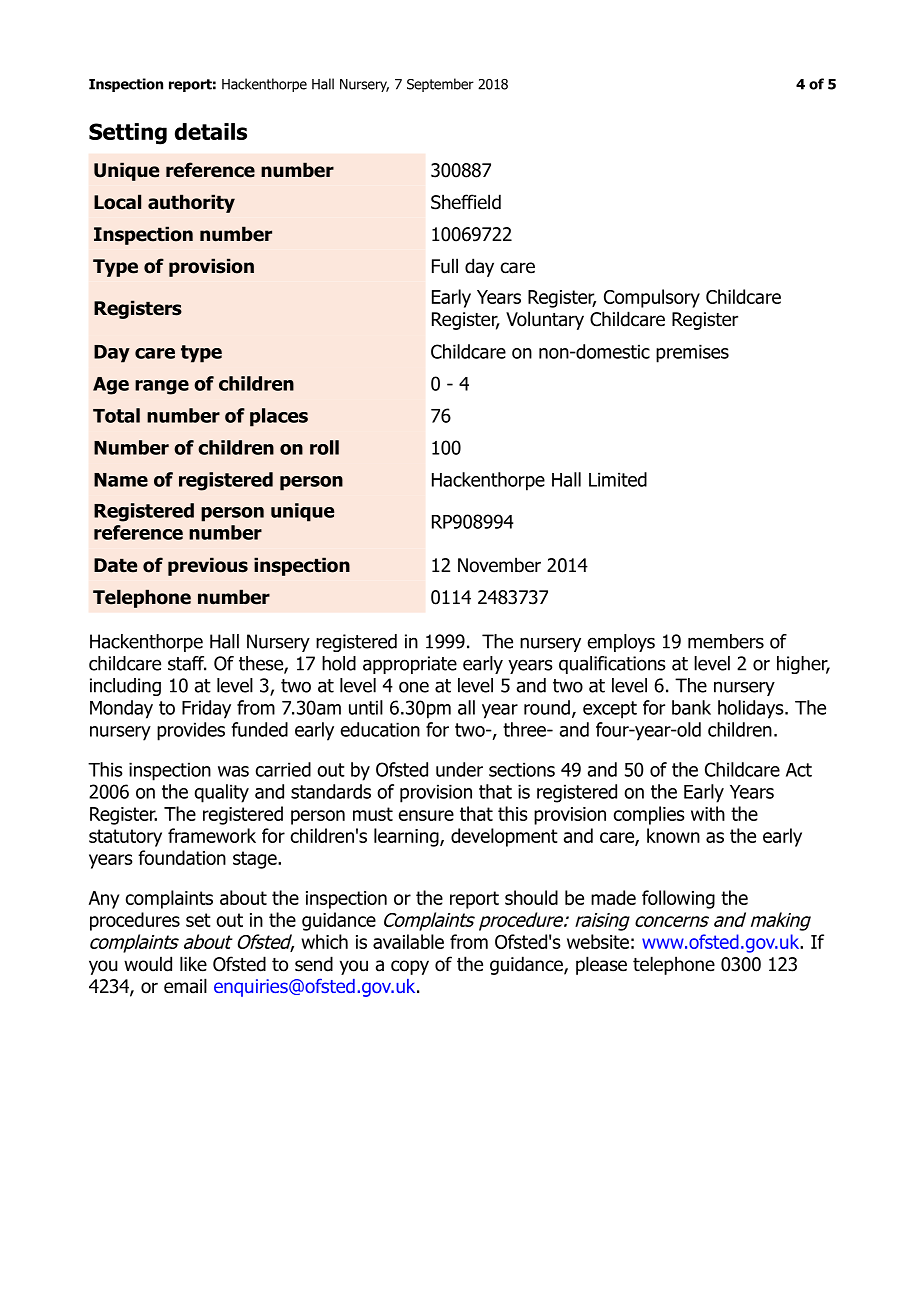  What do you see at coordinates (208, 566) in the page?
I see `previous` at bounding box center [208, 566].
